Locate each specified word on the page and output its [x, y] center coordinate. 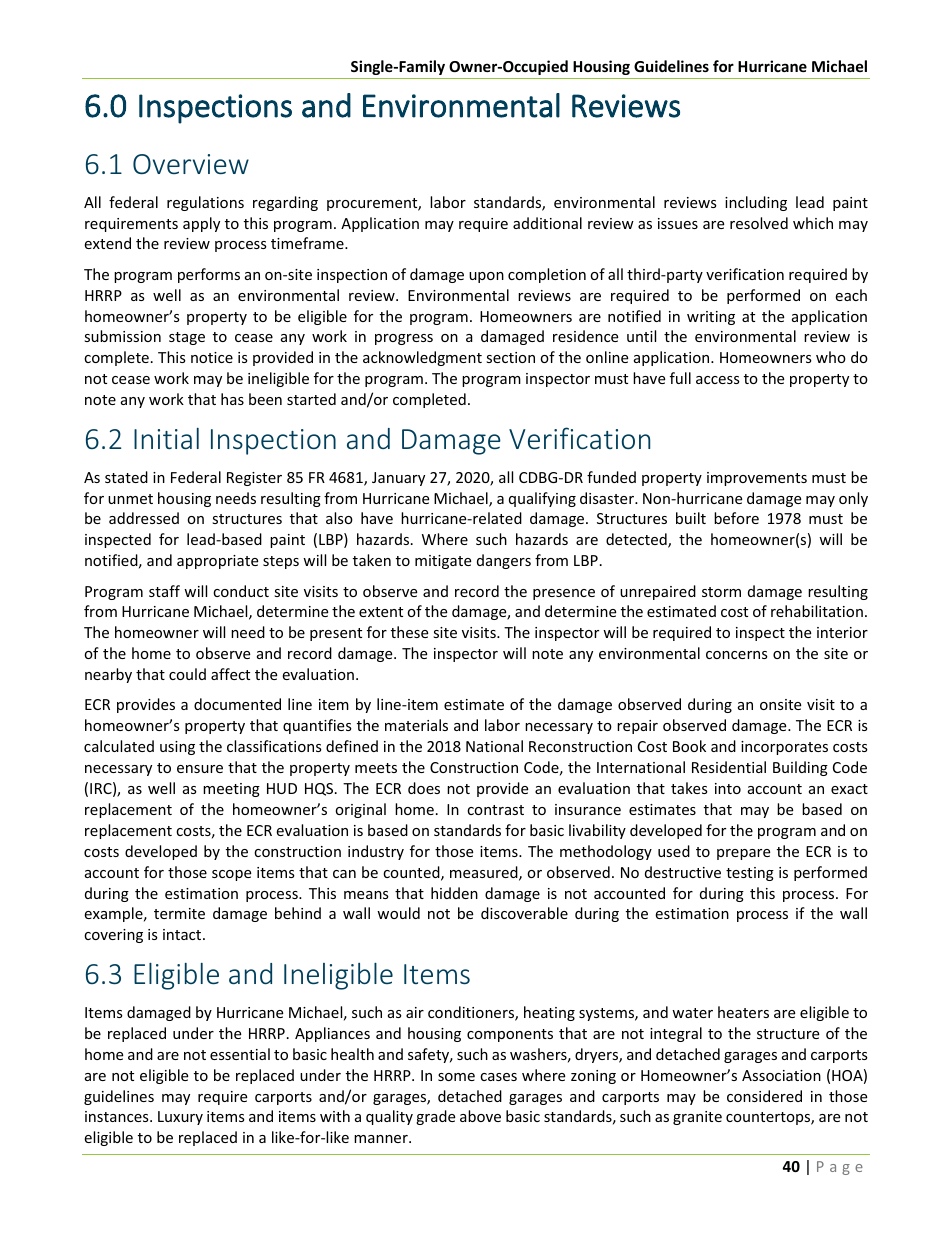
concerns [737, 655]
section [510, 357]
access [718, 380]
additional [547, 223]
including [756, 203]
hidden [454, 893]
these [409, 632]
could [187, 674]
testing [750, 874]
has [232, 399]
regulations [205, 203]
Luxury [180, 1118]
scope [231, 875]
